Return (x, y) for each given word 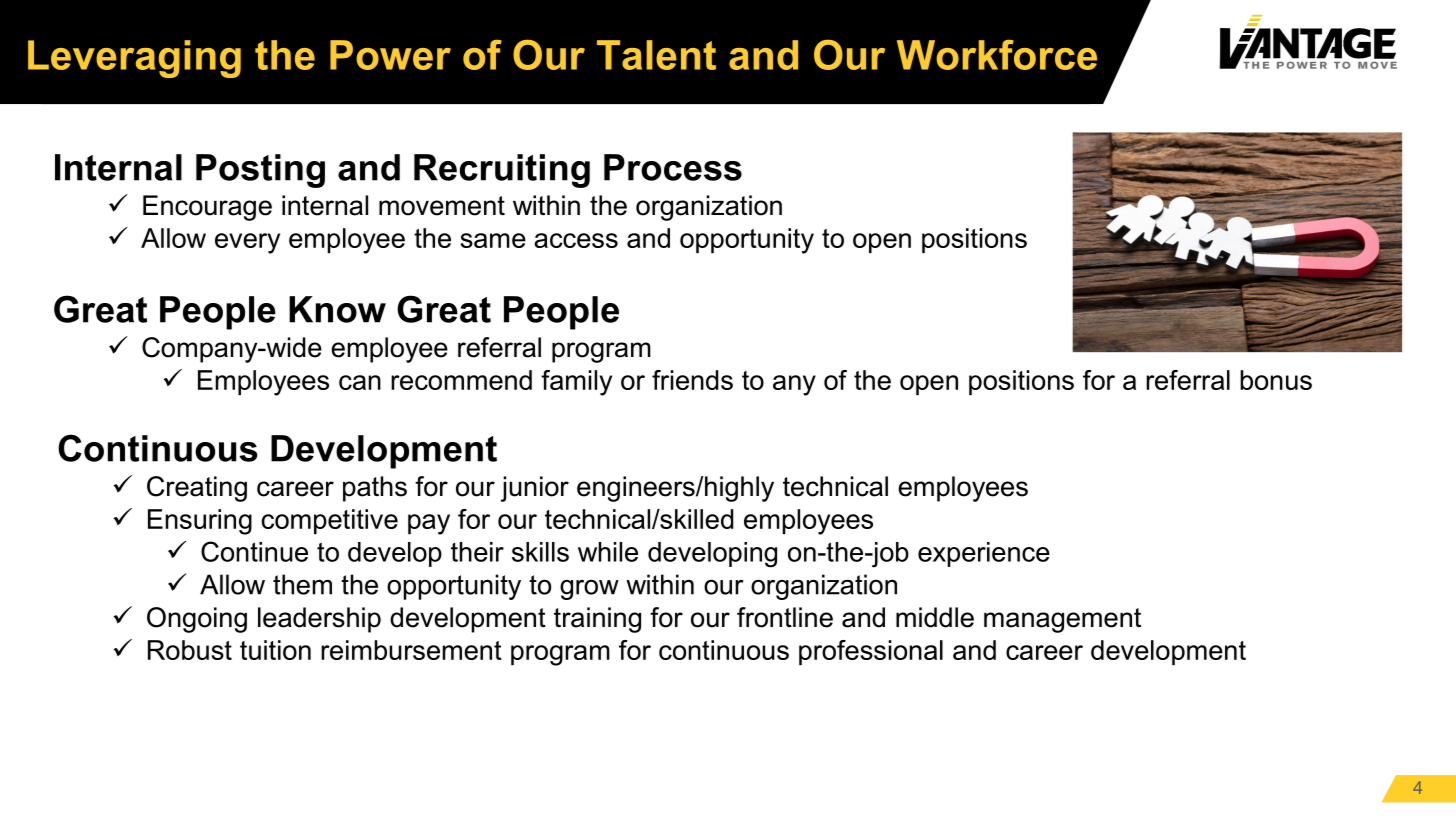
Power (390, 55)
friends (692, 380)
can (360, 382)
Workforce (997, 55)
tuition (275, 650)
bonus (1276, 380)
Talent (656, 55)
